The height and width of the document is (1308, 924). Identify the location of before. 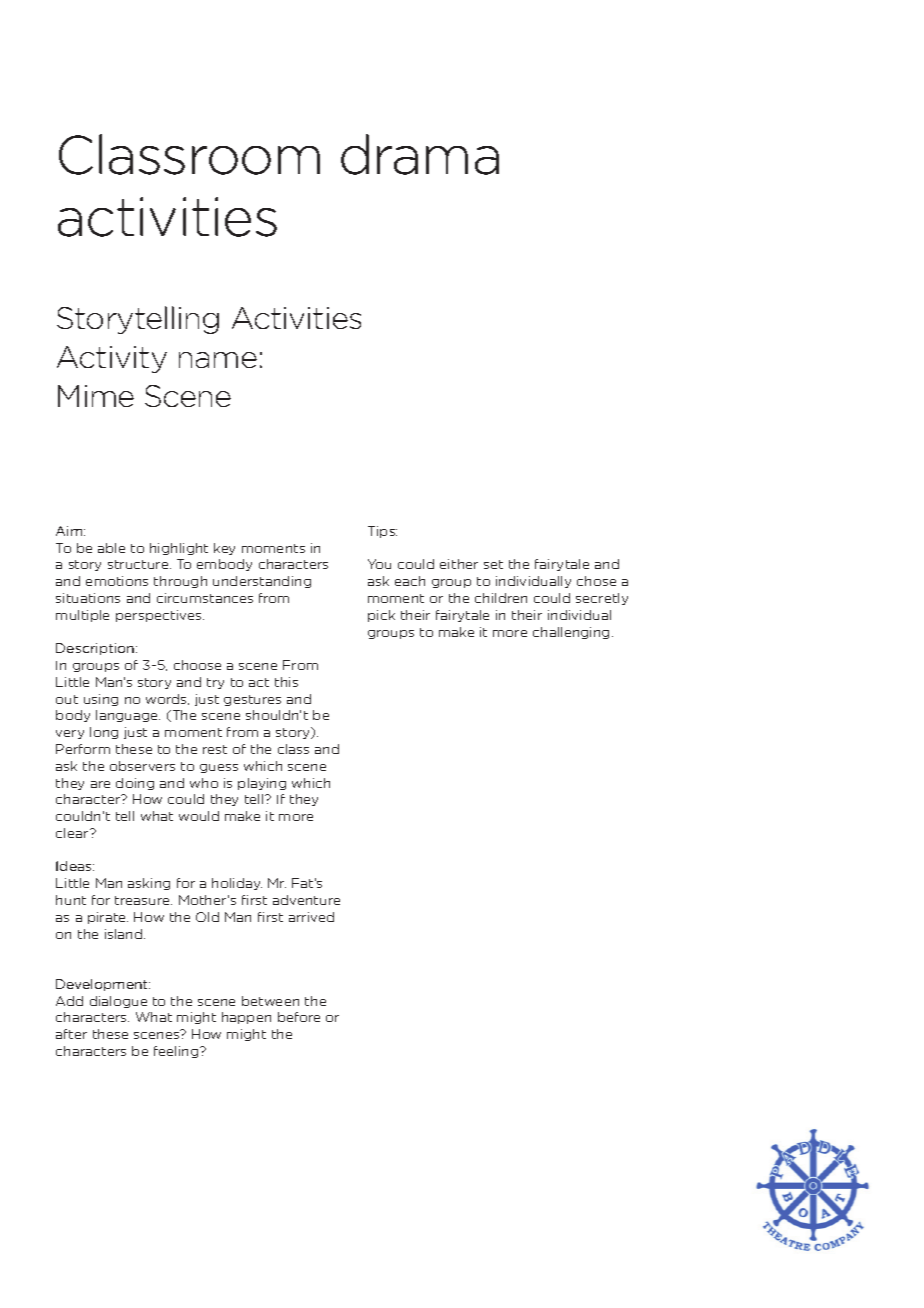
(299, 1017).
